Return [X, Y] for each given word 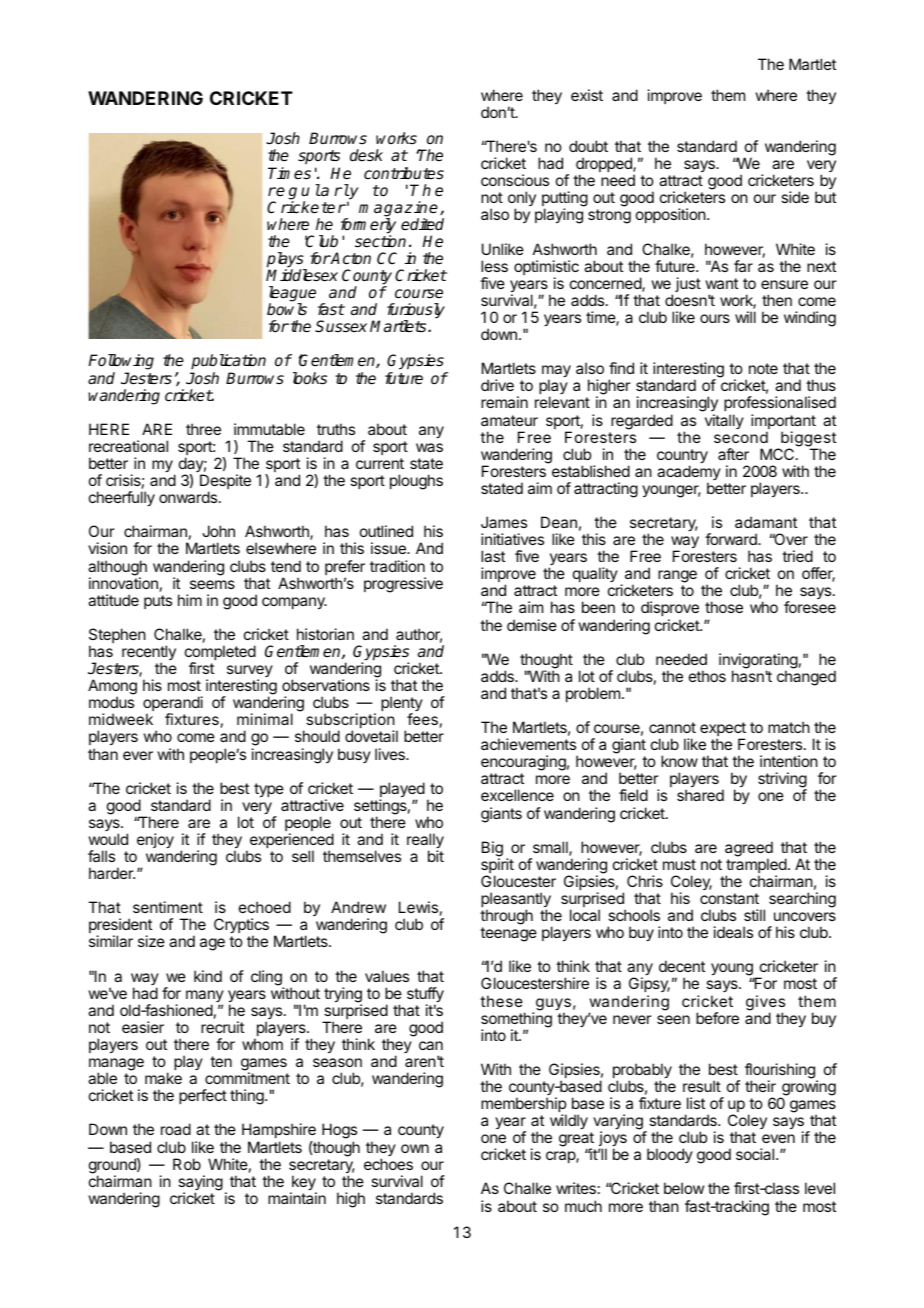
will [745, 317]
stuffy [425, 996]
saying [200, 1184]
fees [422, 719]
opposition [671, 215]
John [218, 531]
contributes [404, 173]
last [493, 556]
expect [723, 730]
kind [208, 976]
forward [732, 539]
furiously [416, 312]
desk [366, 155]
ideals [733, 932]
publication [228, 363]
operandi [173, 705]
